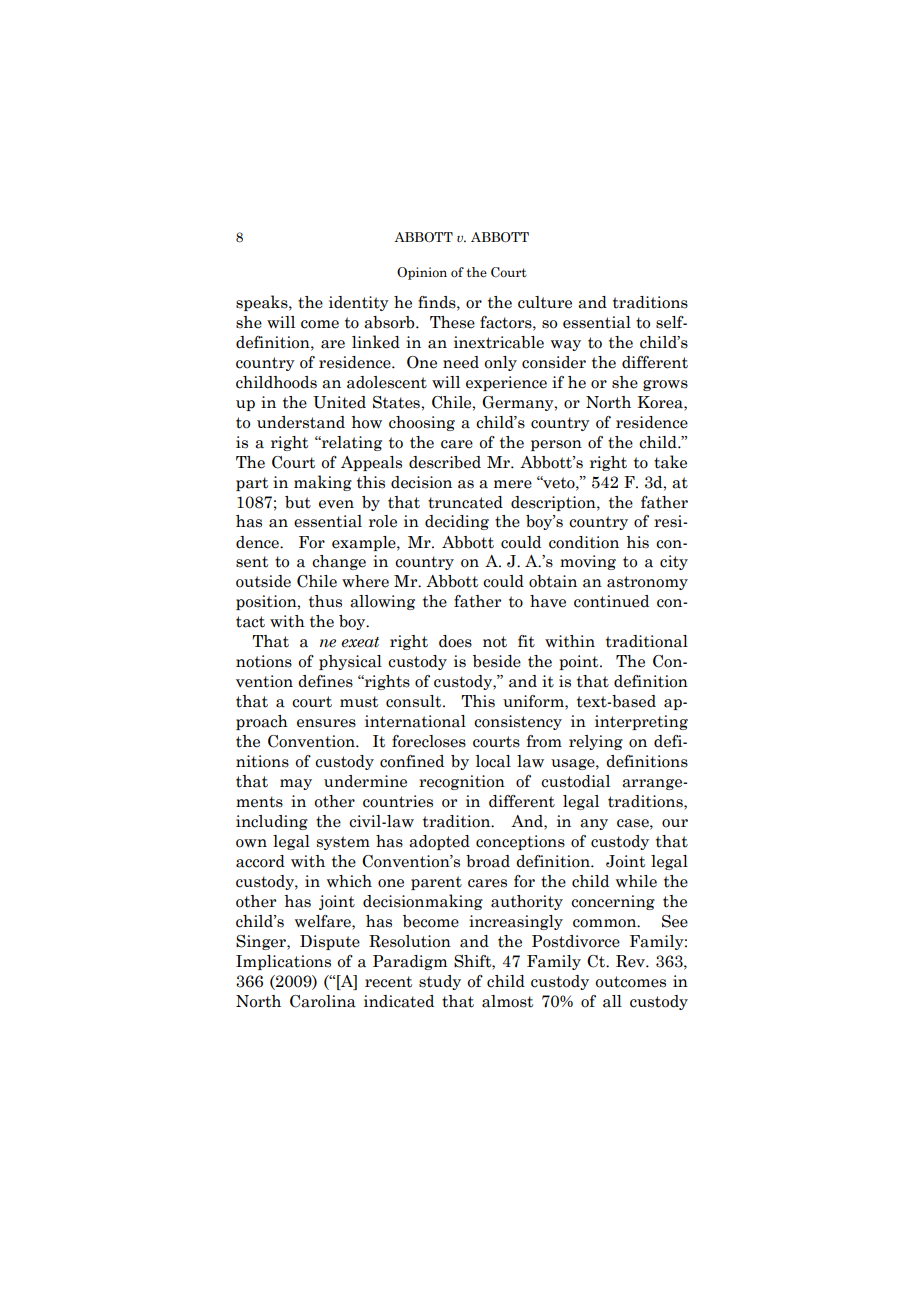 The image size is (924, 1308). I want to click on study, so click(440, 982).
